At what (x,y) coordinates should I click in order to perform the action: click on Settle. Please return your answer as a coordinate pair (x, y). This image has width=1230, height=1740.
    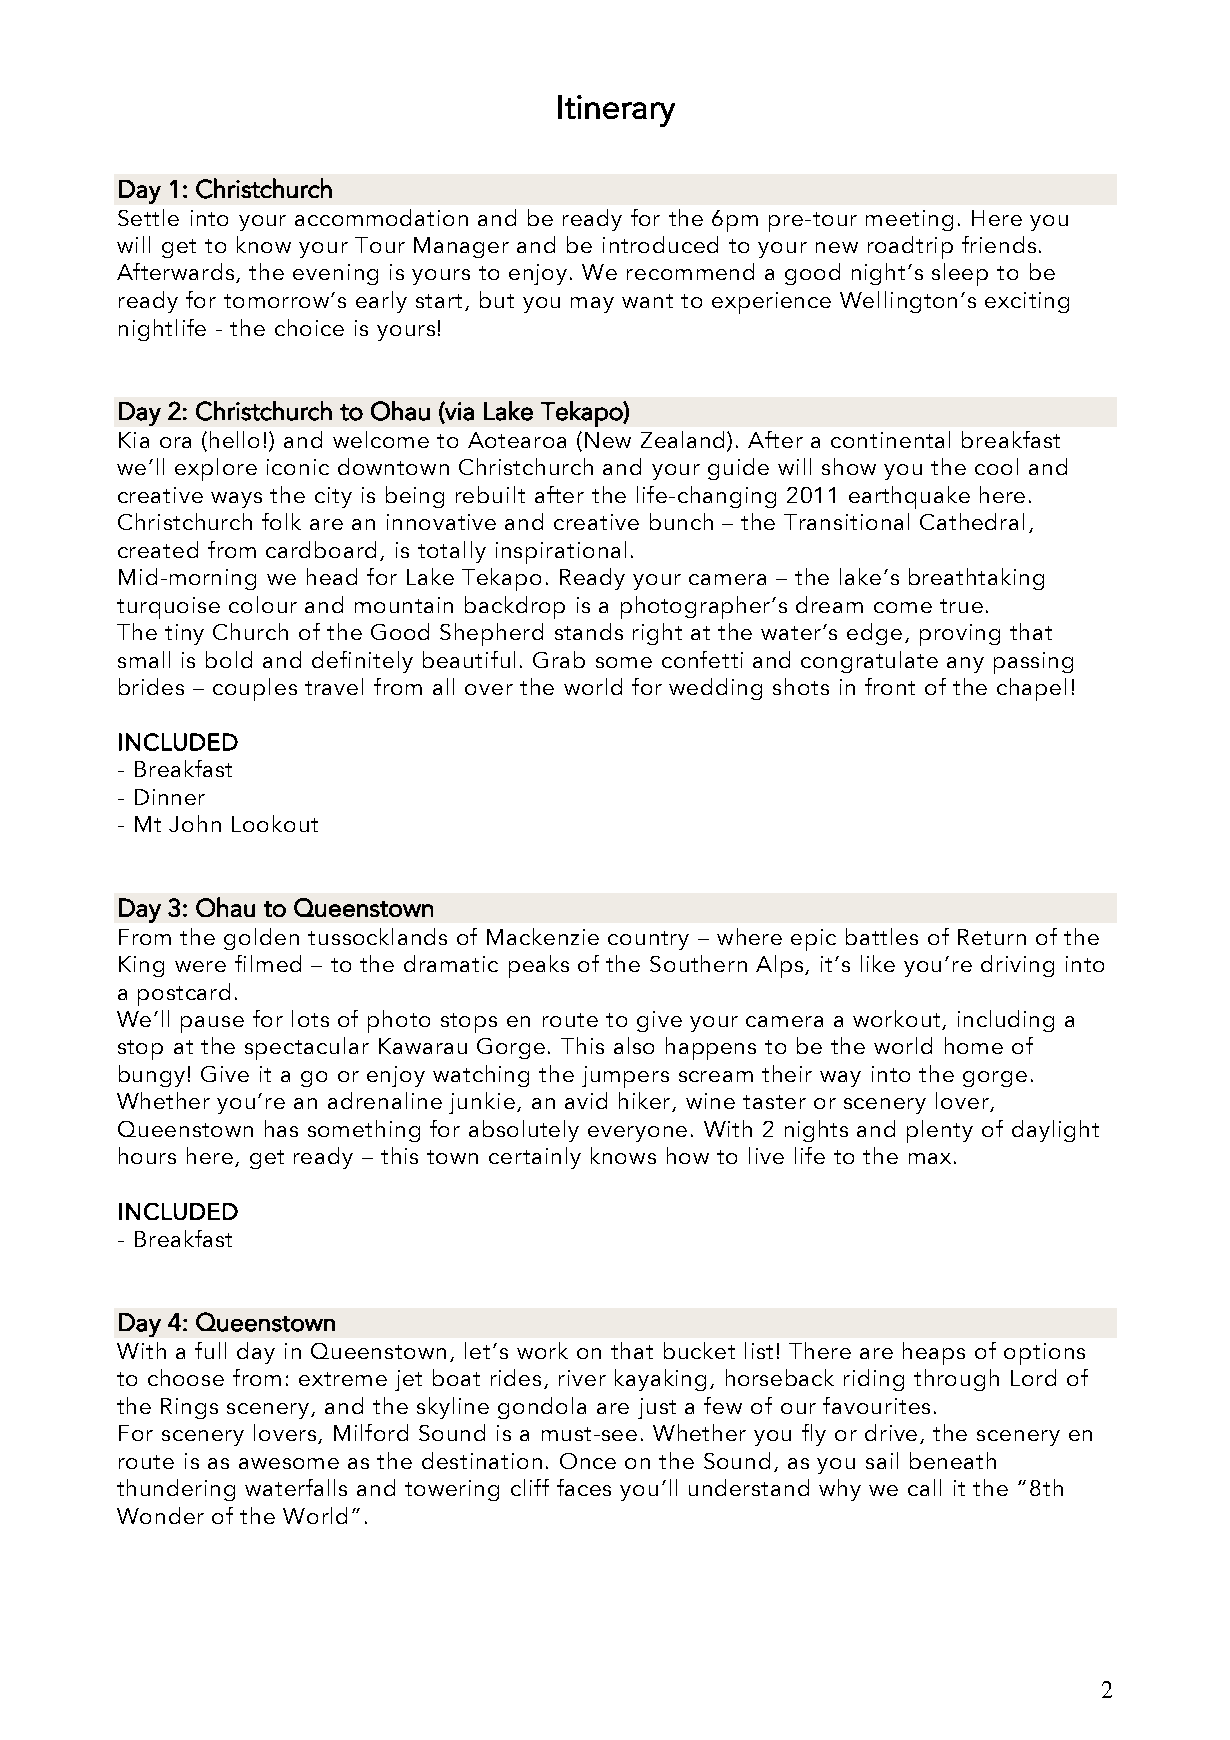
    Looking at the image, I should click on (148, 217).
